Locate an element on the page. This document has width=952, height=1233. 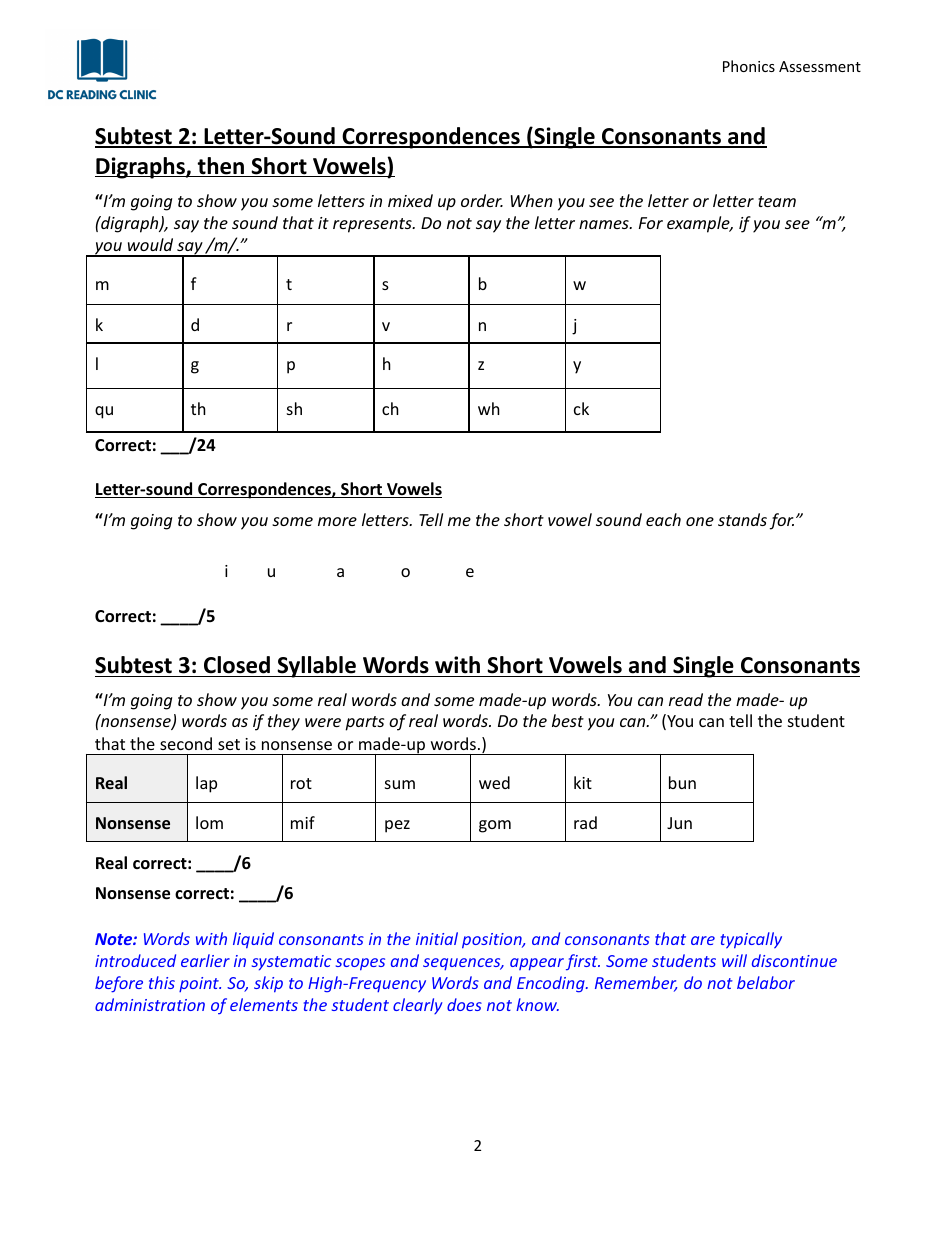
each is located at coordinates (663, 519).
